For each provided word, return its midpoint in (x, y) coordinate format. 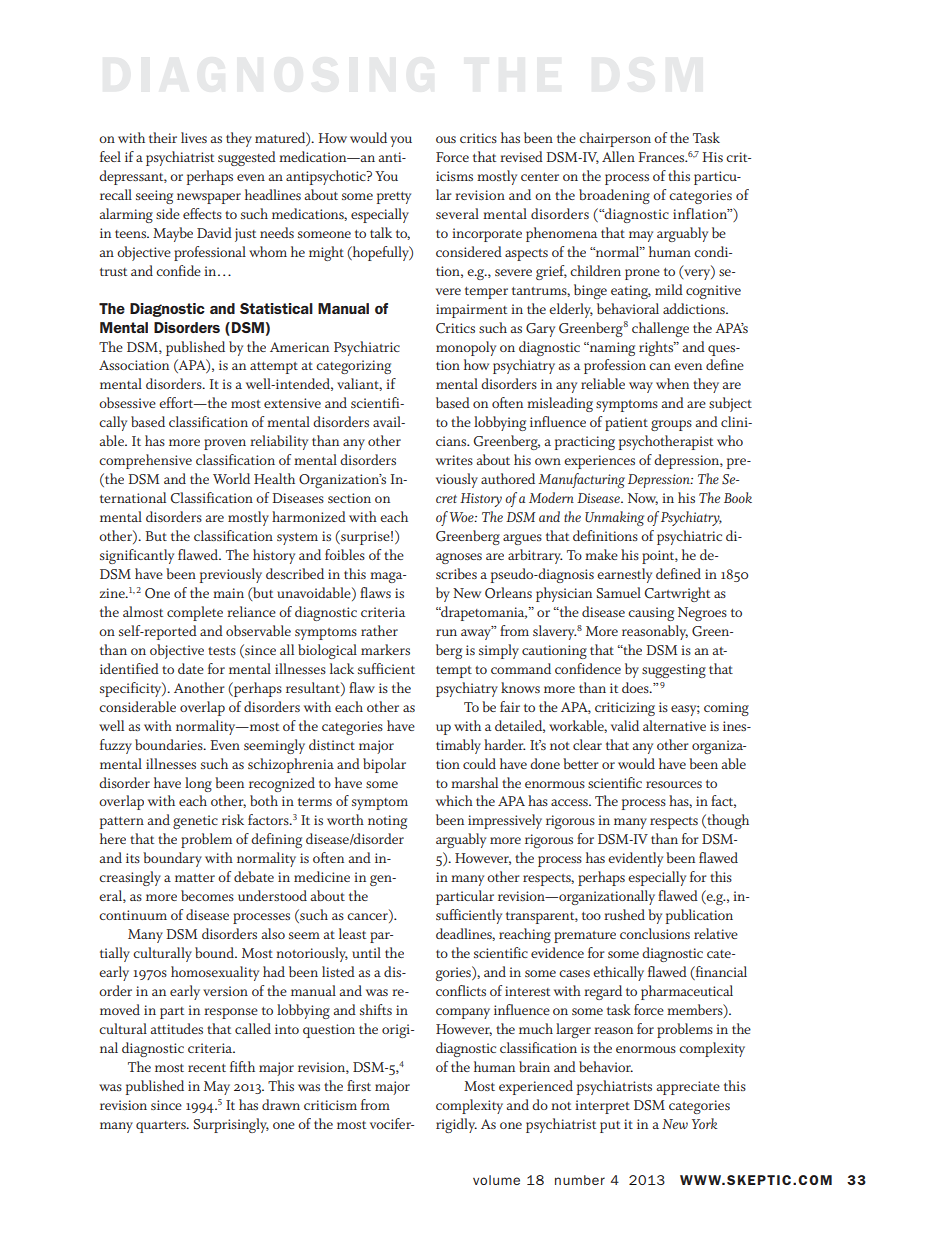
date (191, 668)
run (446, 632)
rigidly (456, 1125)
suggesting (674, 671)
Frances (663, 157)
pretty (394, 198)
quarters (162, 1127)
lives (194, 137)
